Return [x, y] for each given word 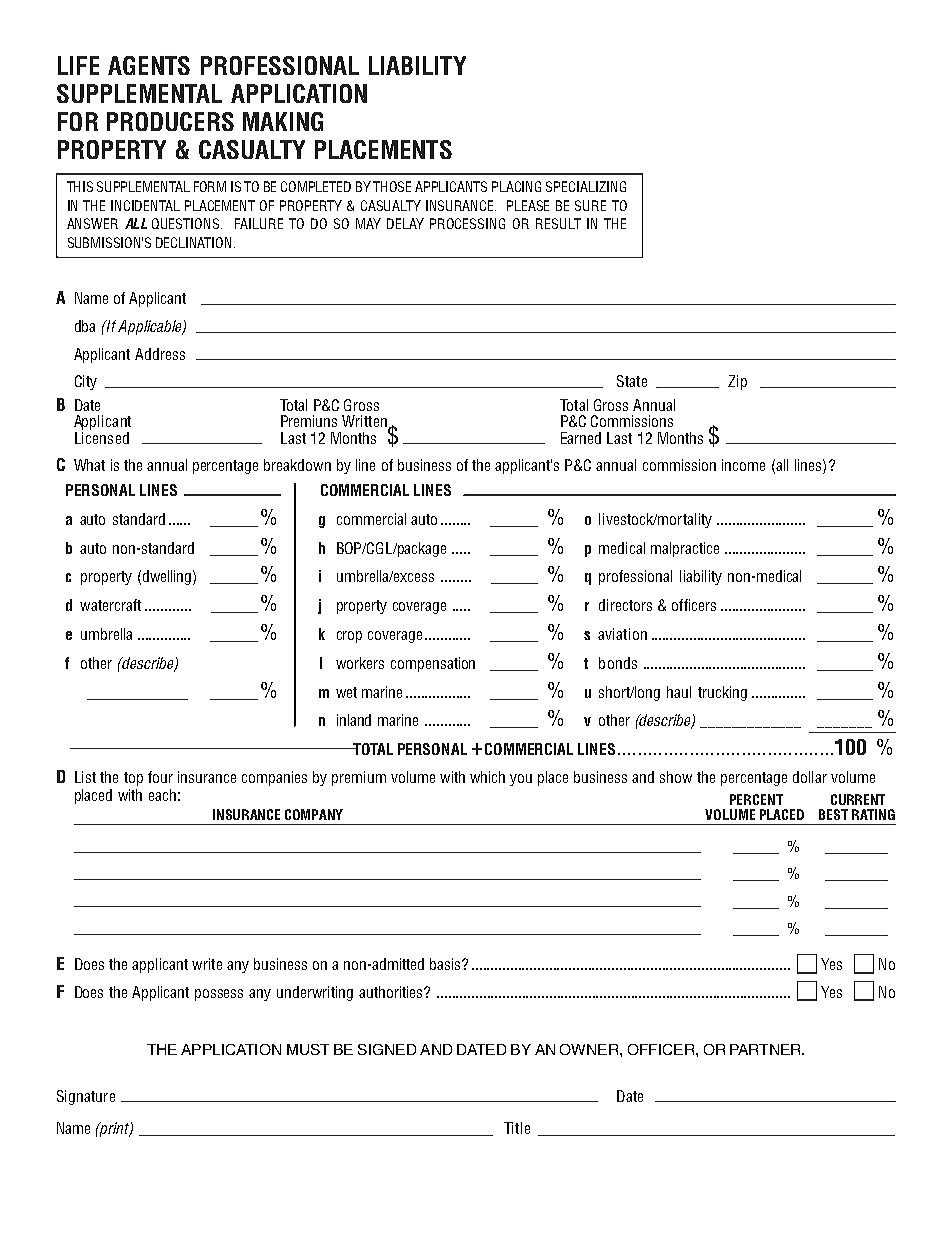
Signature [86, 1097]
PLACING [516, 186]
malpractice [685, 549]
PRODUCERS [170, 121]
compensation [433, 664]
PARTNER [766, 1049]
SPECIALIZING [586, 186]
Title [517, 1128]
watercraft [110, 605]
